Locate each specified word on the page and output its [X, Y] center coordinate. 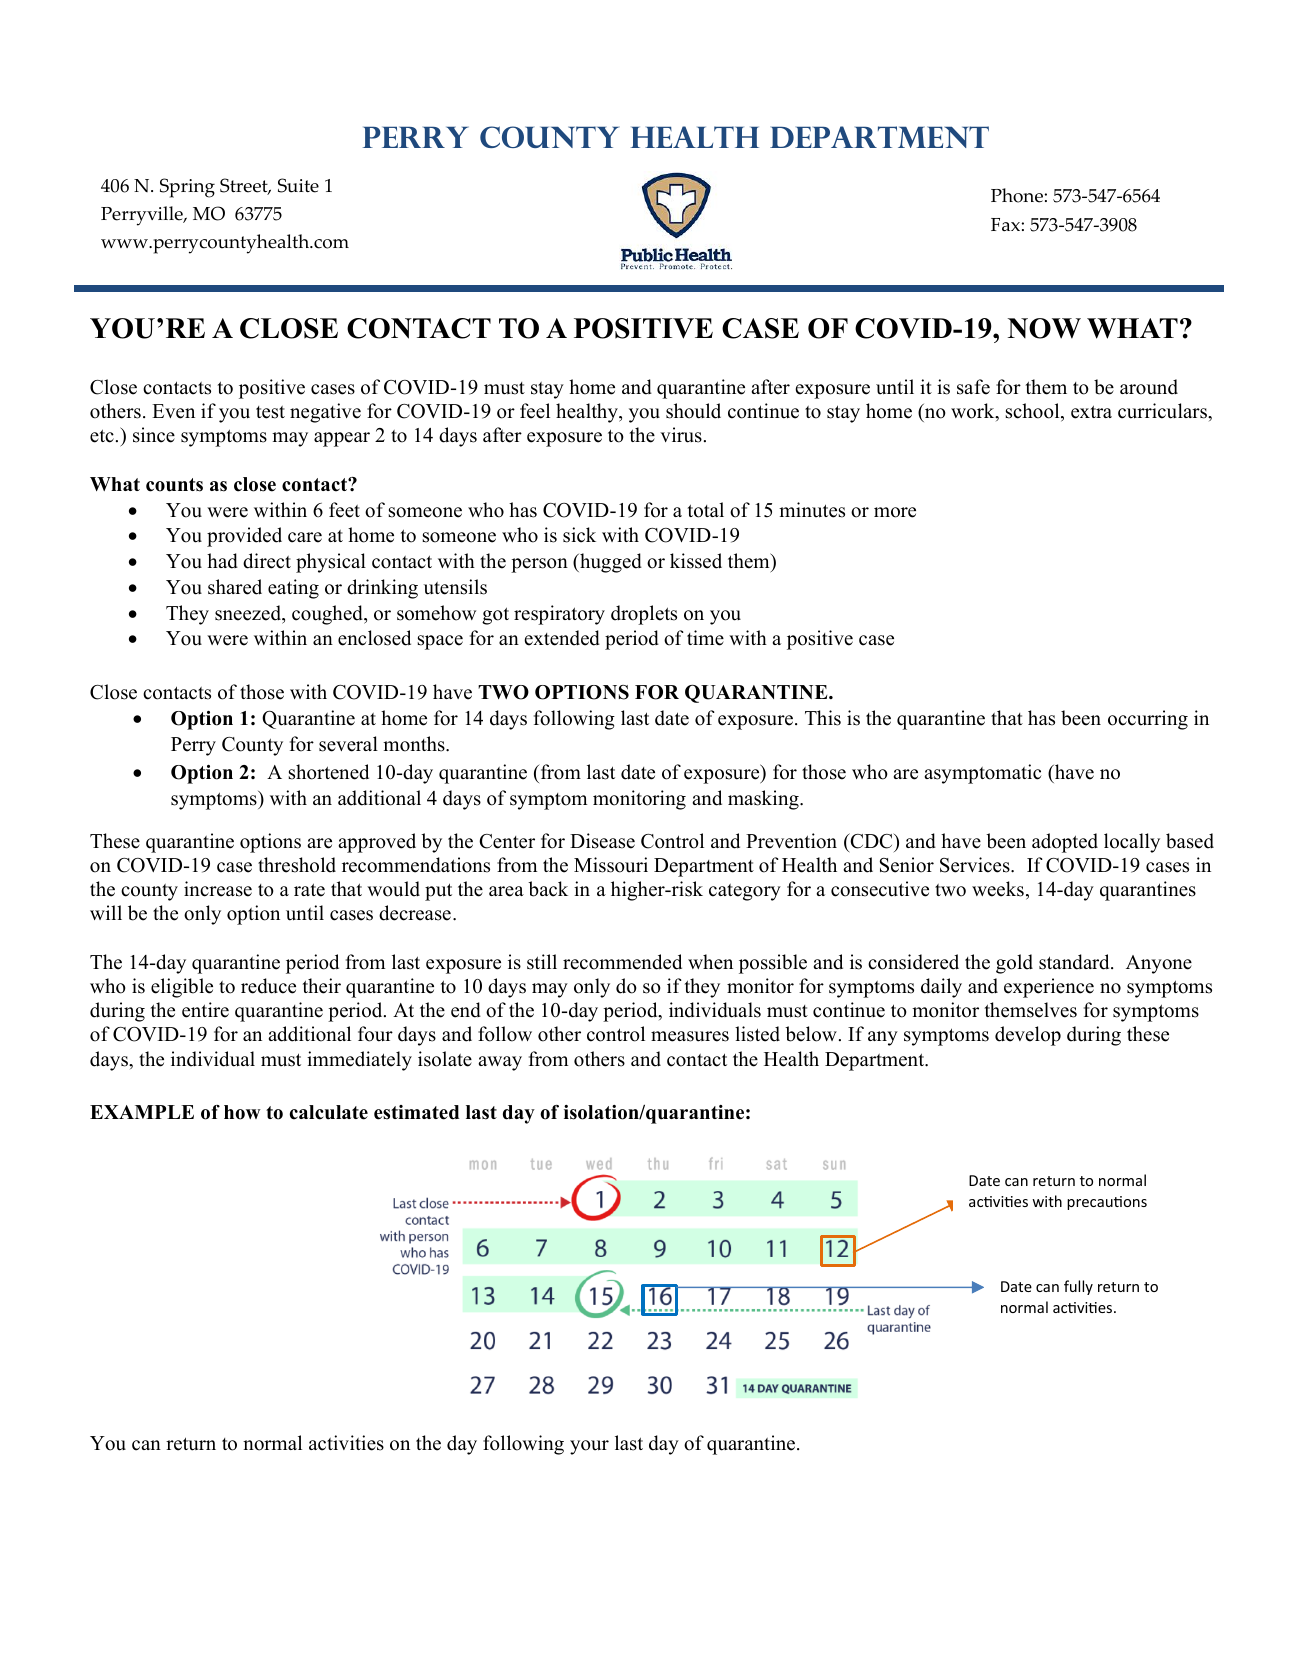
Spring [187, 188]
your [589, 1447]
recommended [622, 962]
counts [174, 485]
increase [218, 889]
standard [1075, 962]
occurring [1148, 720]
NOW [1044, 328]
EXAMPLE [142, 1112]
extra [1091, 412]
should [693, 411]
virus [681, 435]
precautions [1107, 1203]
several [348, 744]
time [705, 638]
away [500, 1063]
